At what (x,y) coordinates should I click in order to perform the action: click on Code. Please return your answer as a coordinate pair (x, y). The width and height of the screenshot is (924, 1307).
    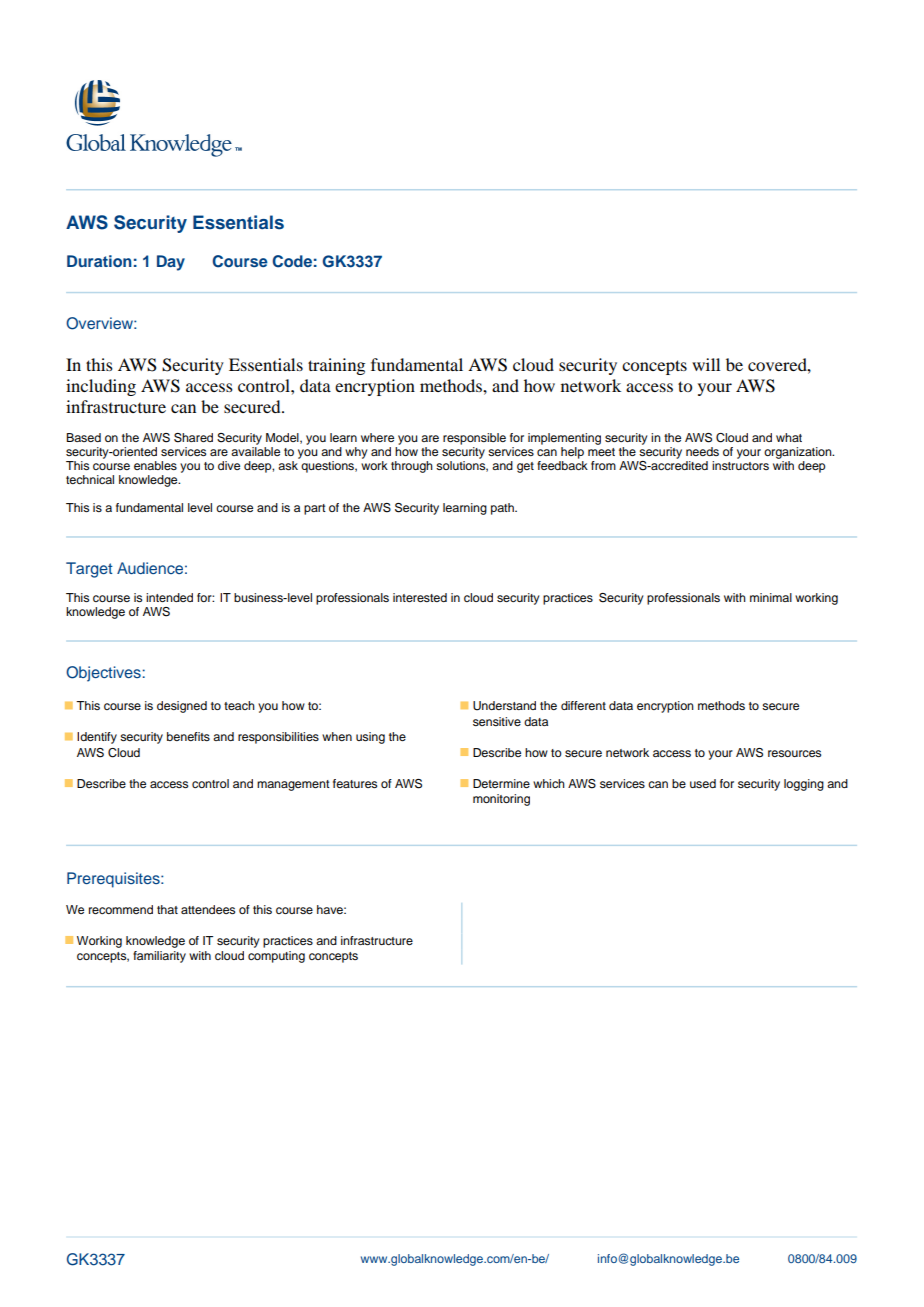
    Looking at the image, I should click on (292, 261).
